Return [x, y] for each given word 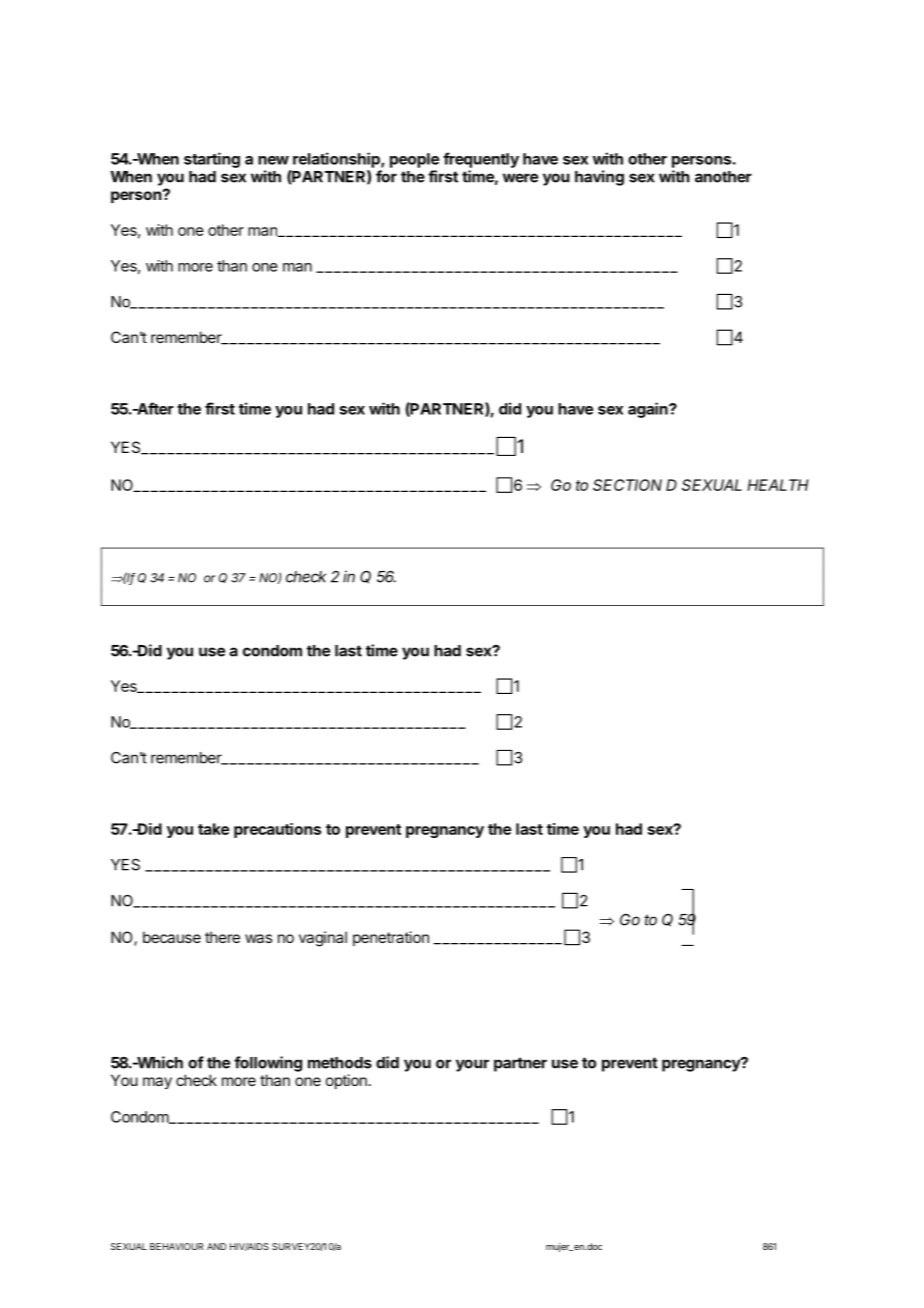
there [222, 937]
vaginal [323, 939]
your [472, 1065]
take [213, 829]
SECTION [627, 485]
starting [212, 160]
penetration [391, 938]
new [273, 160]
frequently [481, 160]
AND [216, 1246]
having [599, 178]
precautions [277, 830]
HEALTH [778, 485]
